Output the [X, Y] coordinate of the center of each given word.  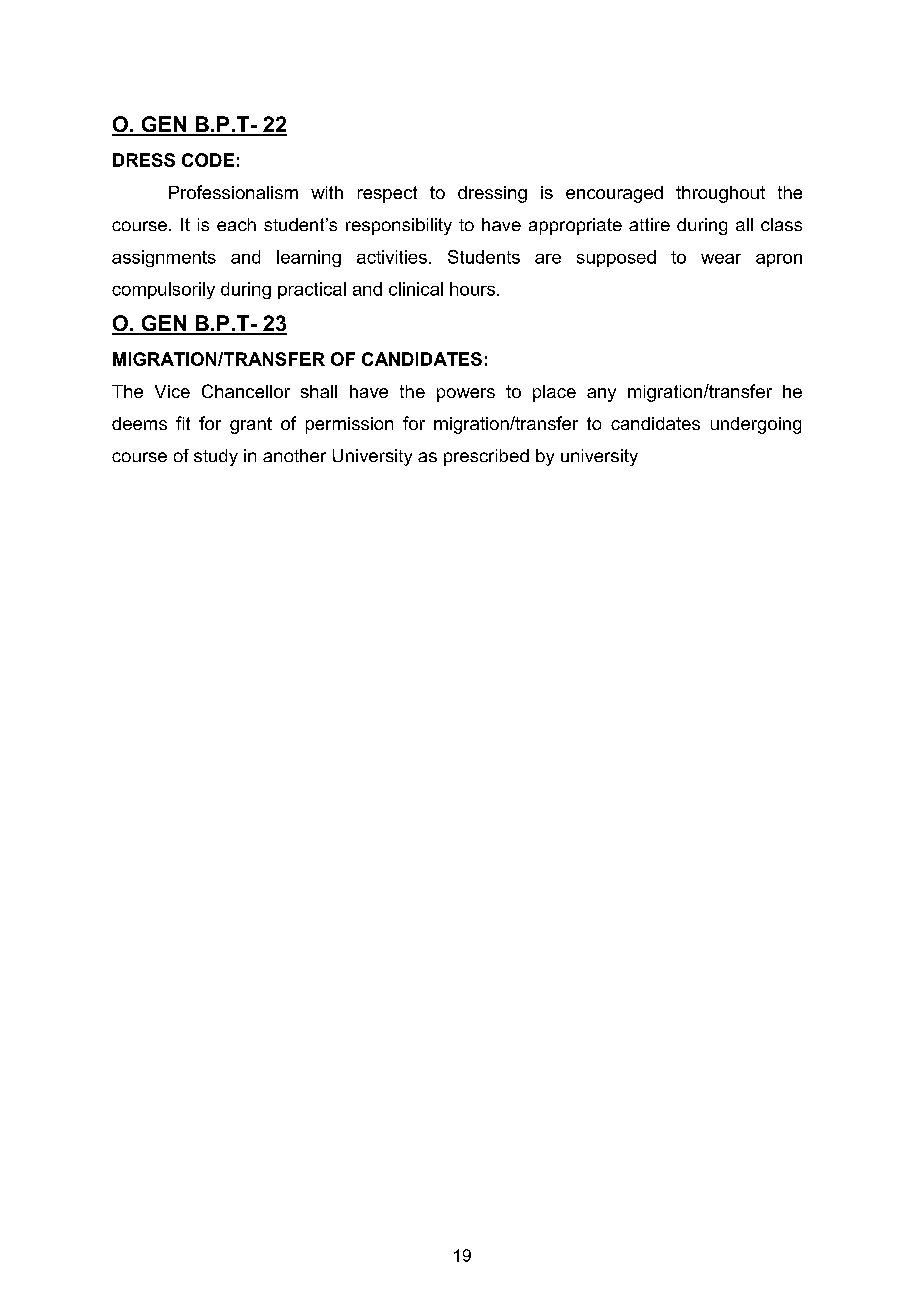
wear [721, 259]
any [601, 395]
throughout [720, 194]
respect [387, 194]
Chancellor [246, 391]
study [216, 457]
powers [466, 395]
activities [392, 257]
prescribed [486, 457]
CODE [208, 160]
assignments [164, 258]
